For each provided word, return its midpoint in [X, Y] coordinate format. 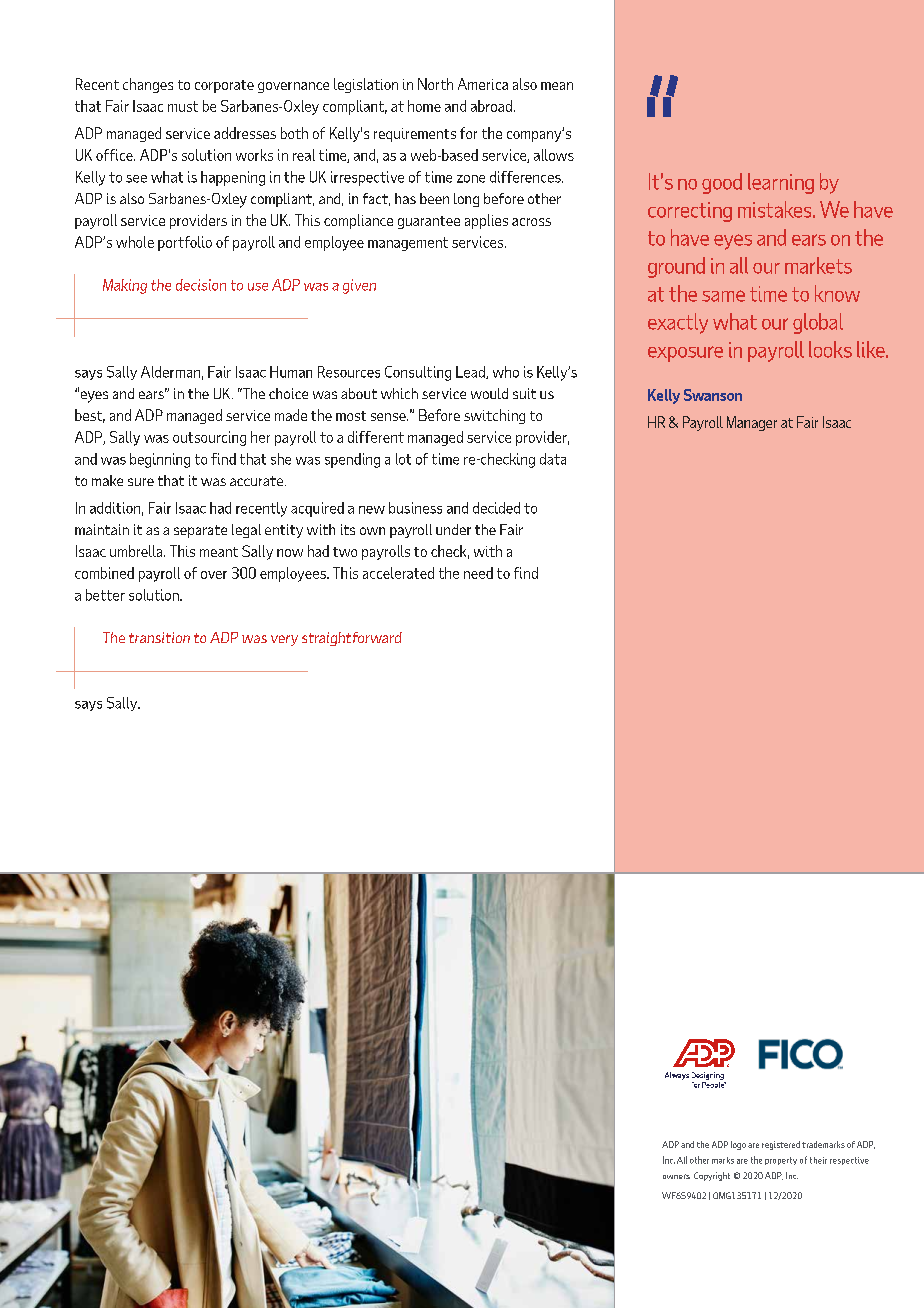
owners [676, 1176]
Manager [752, 423]
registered [781, 1145]
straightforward [352, 639]
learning [781, 183]
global [818, 323]
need [478, 573]
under [453, 529]
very [284, 640]
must [183, 106]
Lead [471, 372]
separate [200, 531]
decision [201, 285]
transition [159, 637]
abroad [491, 106]
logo [738, 1145]
